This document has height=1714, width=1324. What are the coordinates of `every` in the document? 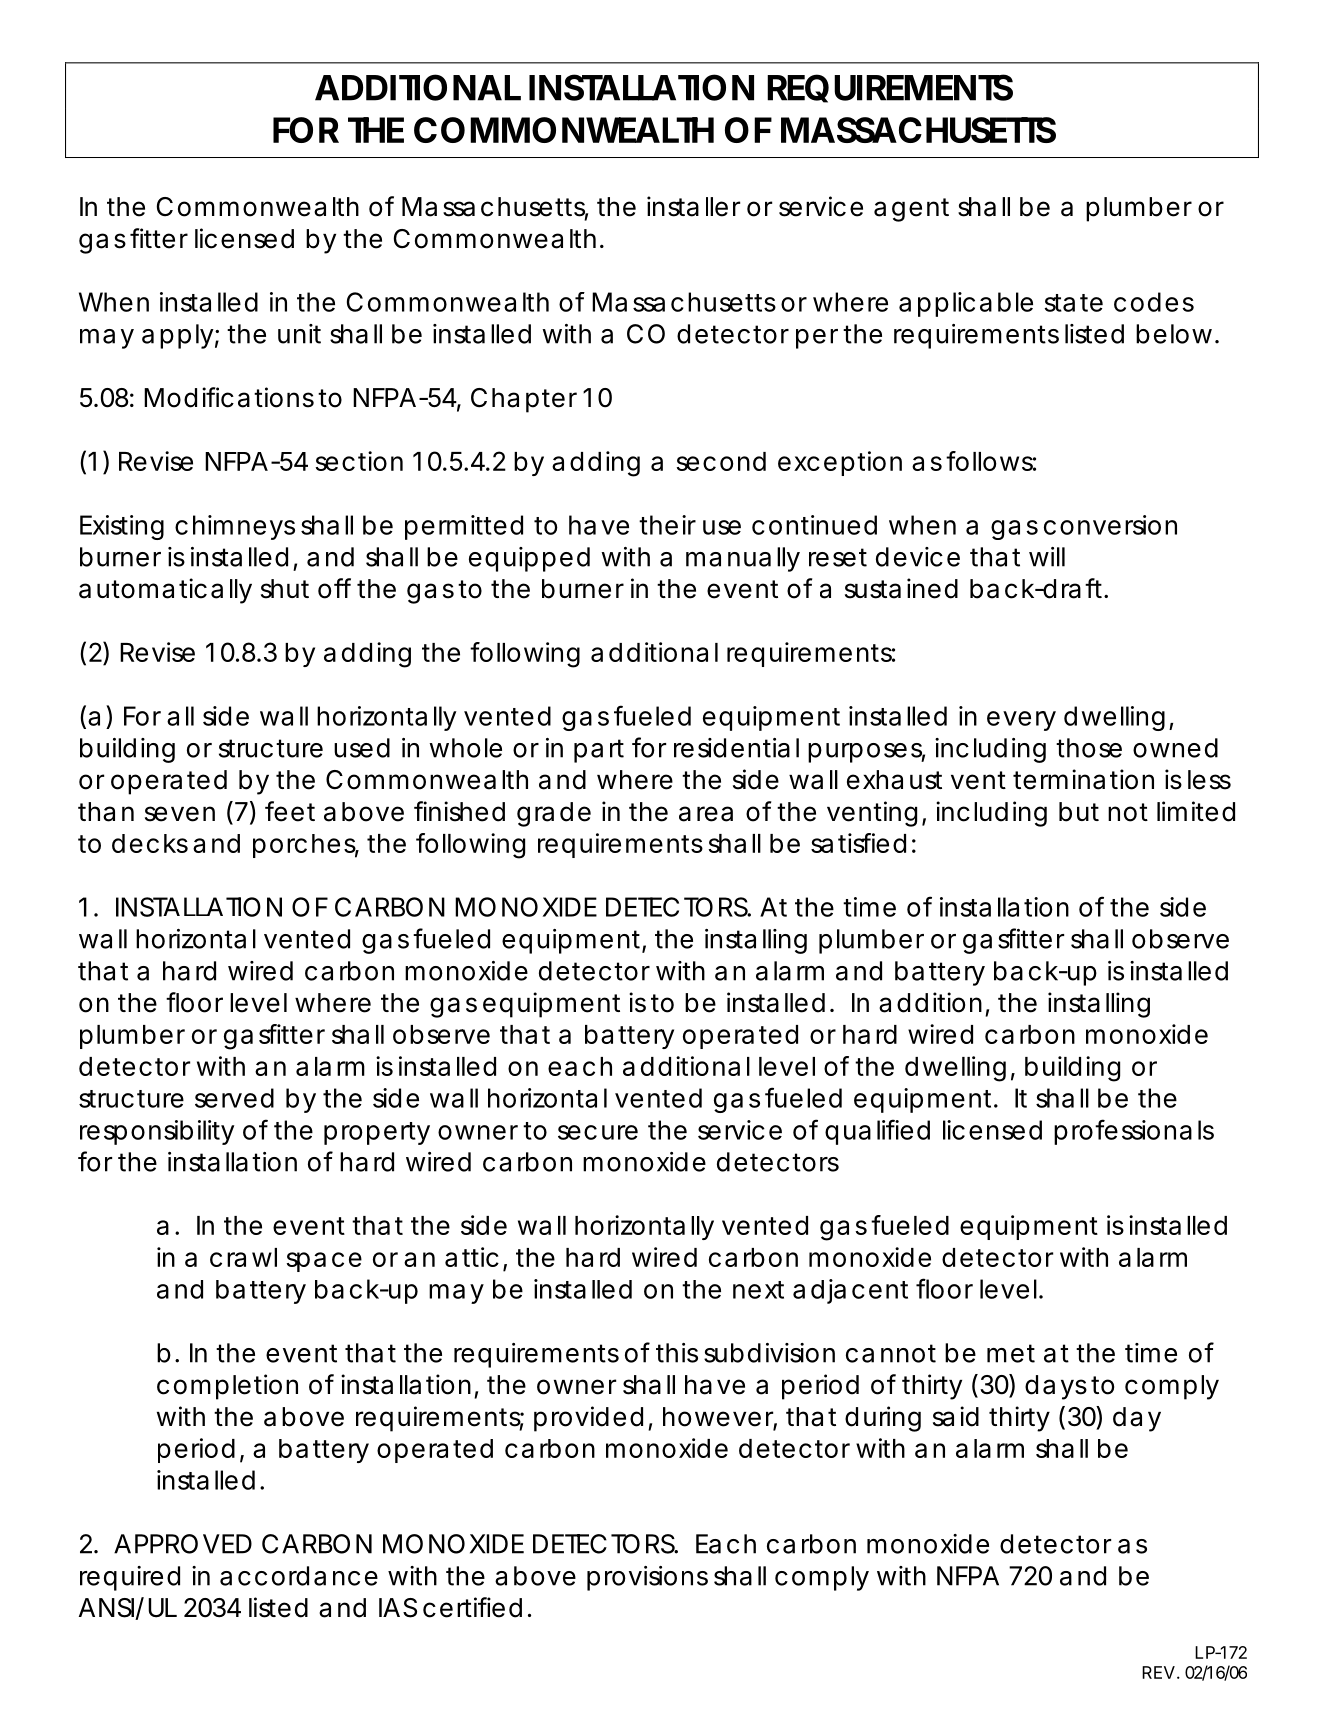 It's located at (1021, 721).
